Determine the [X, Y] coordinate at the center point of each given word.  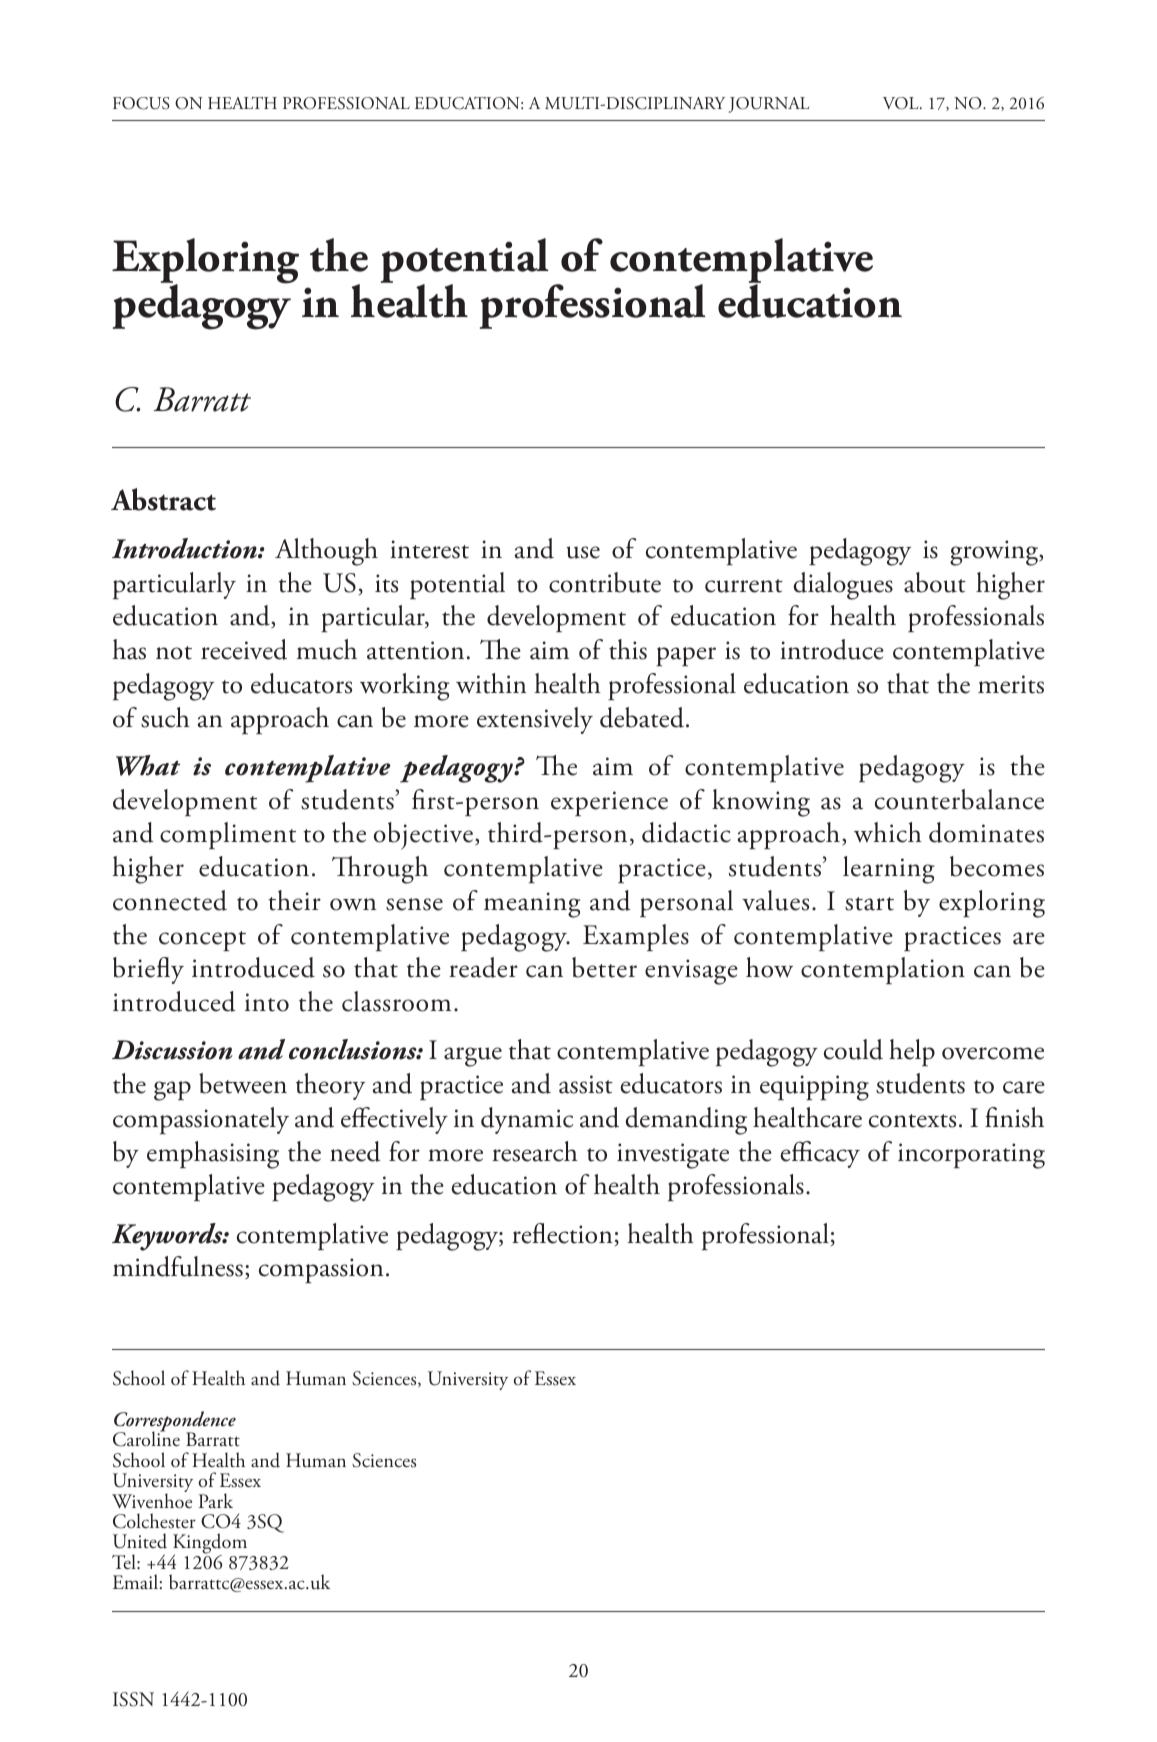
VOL [902, 103]
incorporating [971, 1156]
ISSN [133, 1699]
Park [216, 1500]
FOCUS [141, 103]
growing [995, 553]
